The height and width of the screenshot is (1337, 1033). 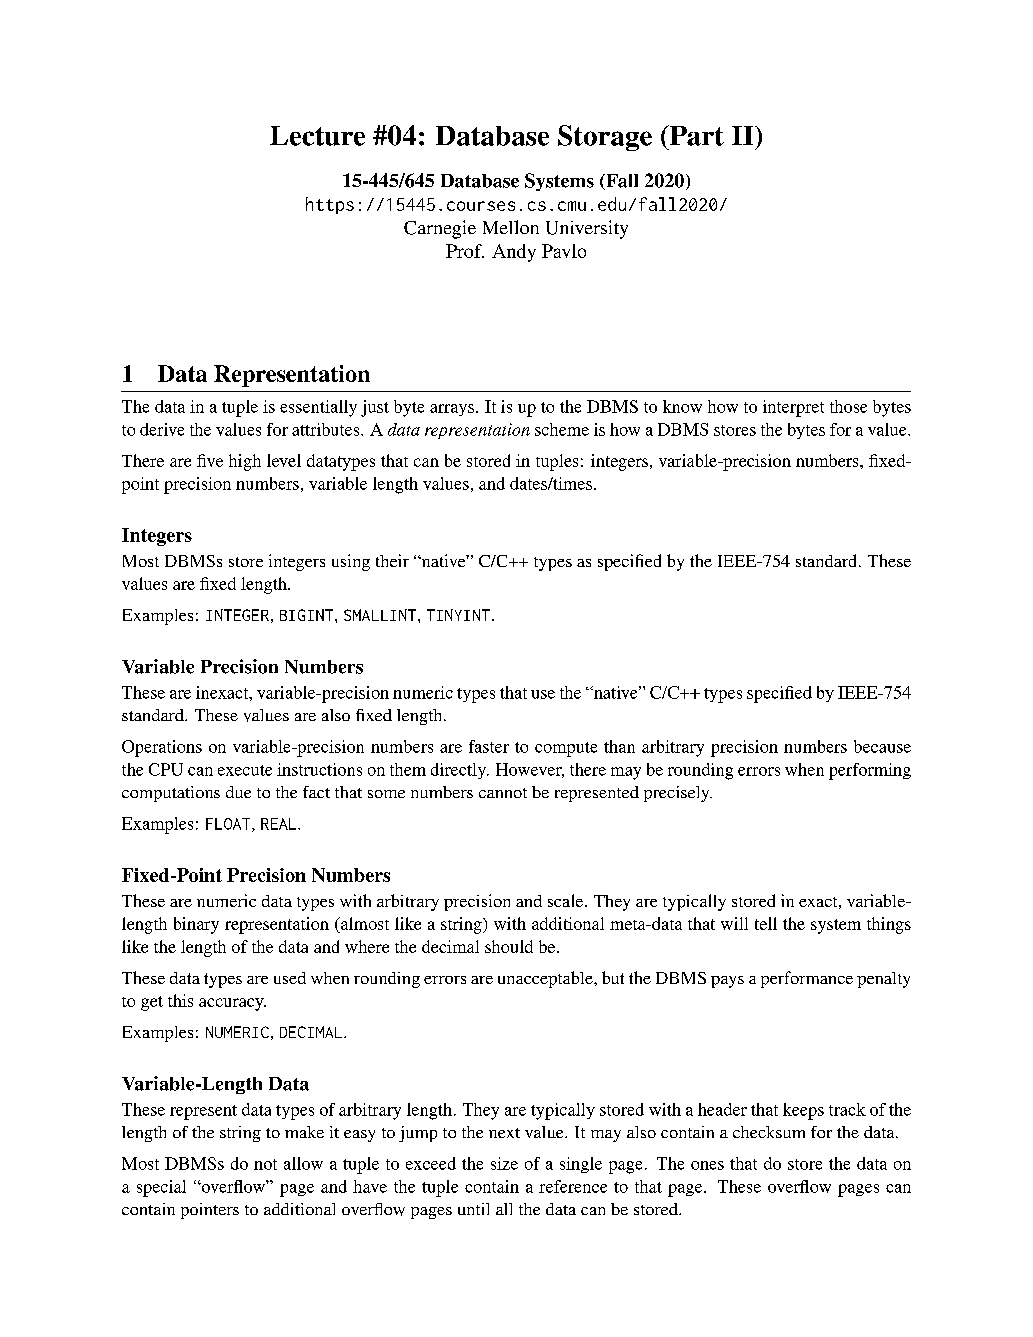 I want to click on interpret, so click(x=793, y=408).
